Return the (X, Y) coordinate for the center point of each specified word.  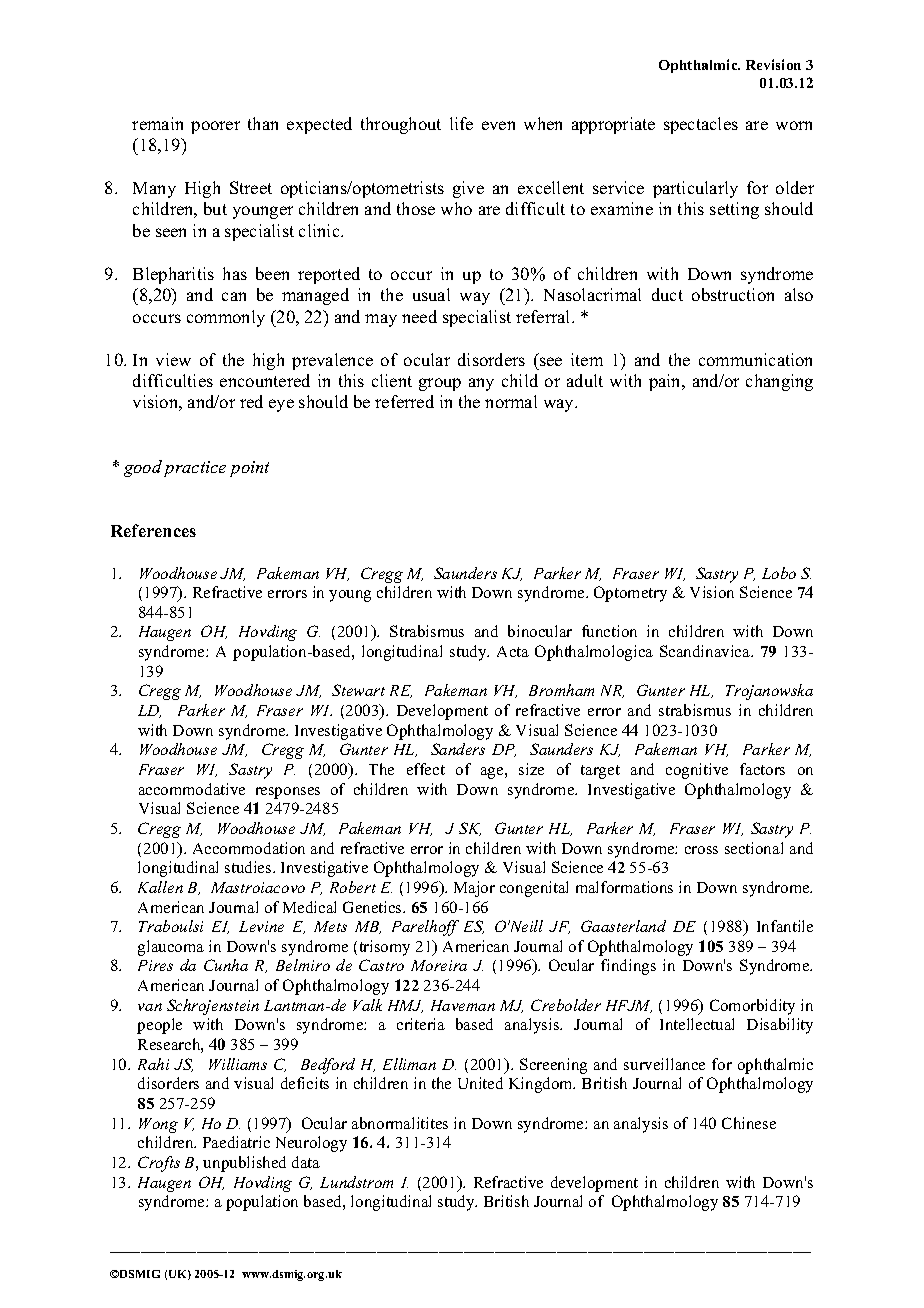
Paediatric (236, 1142)
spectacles (701, 125)
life (461, 123)
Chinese (749, 1123)
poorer (215, 127)
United (480, 1083)
